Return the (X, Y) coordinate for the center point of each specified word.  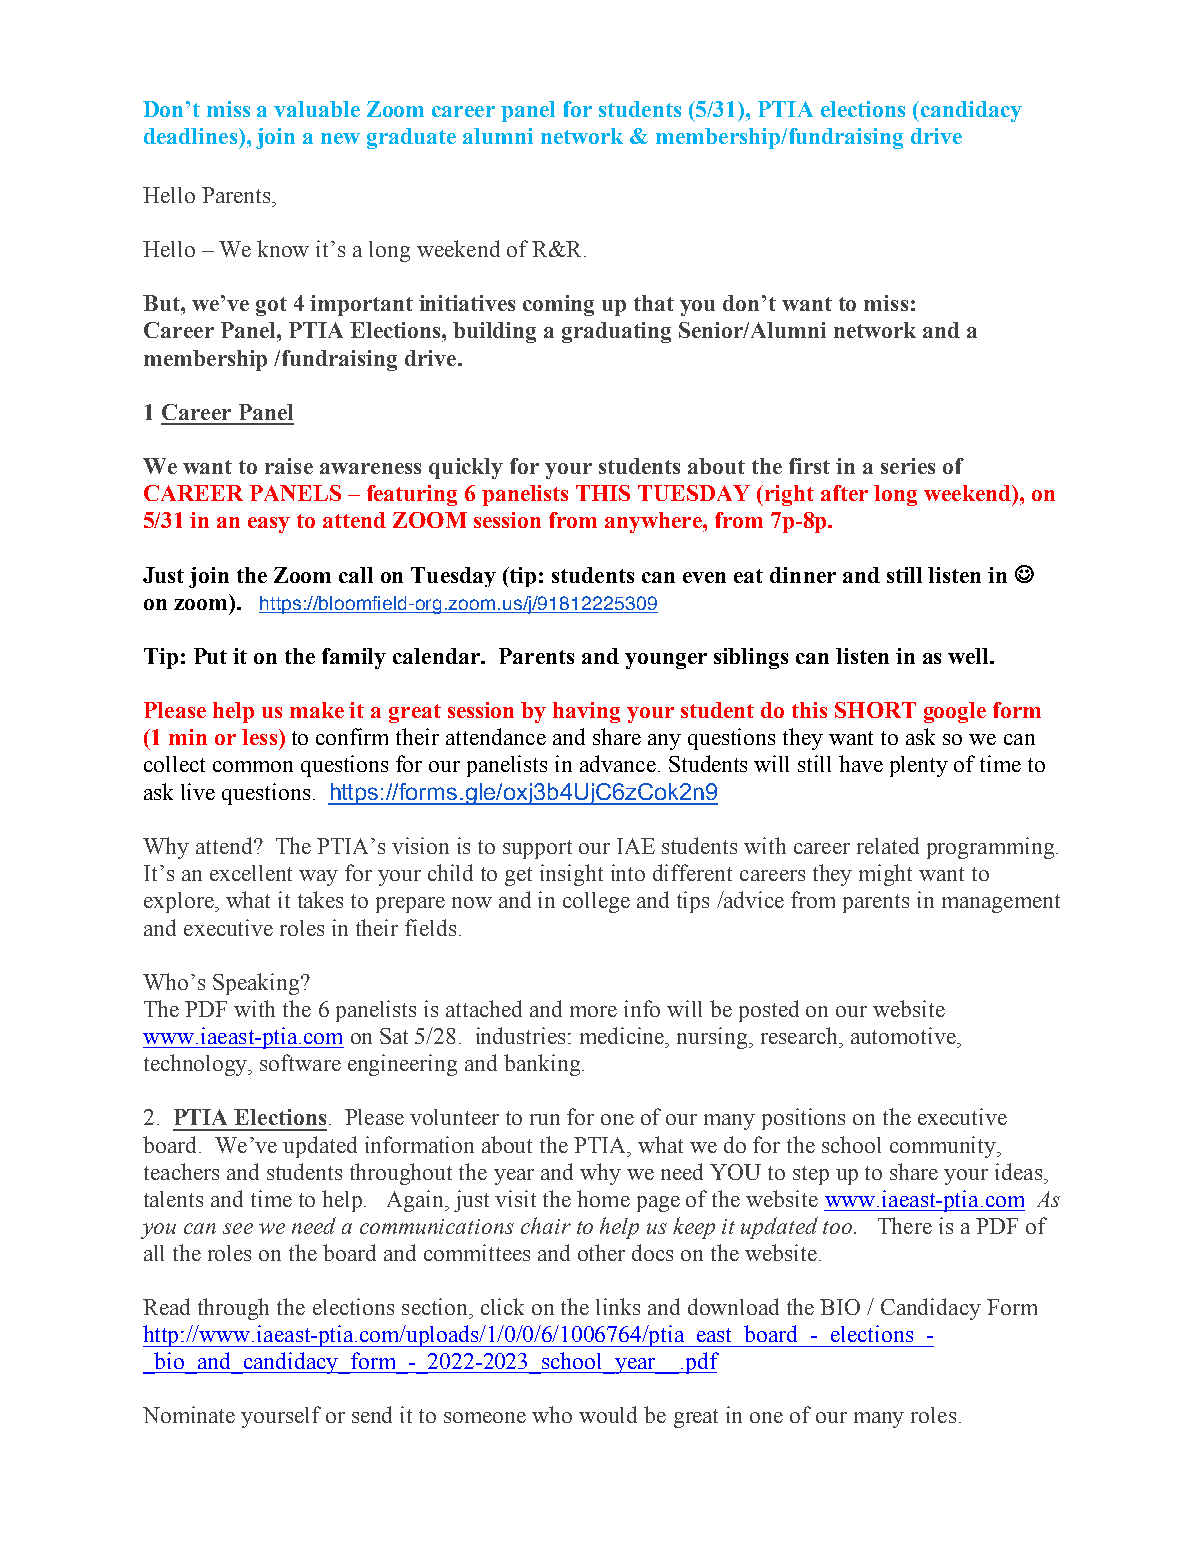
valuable (317, 109)
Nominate (189, 1414)
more (593, 1011)
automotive (904, 1035)
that (654, 303)
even (704, 577)
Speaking (257, 984)
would (608, 1414)
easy (269, 525)
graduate (411, 138)
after (844, 493)
